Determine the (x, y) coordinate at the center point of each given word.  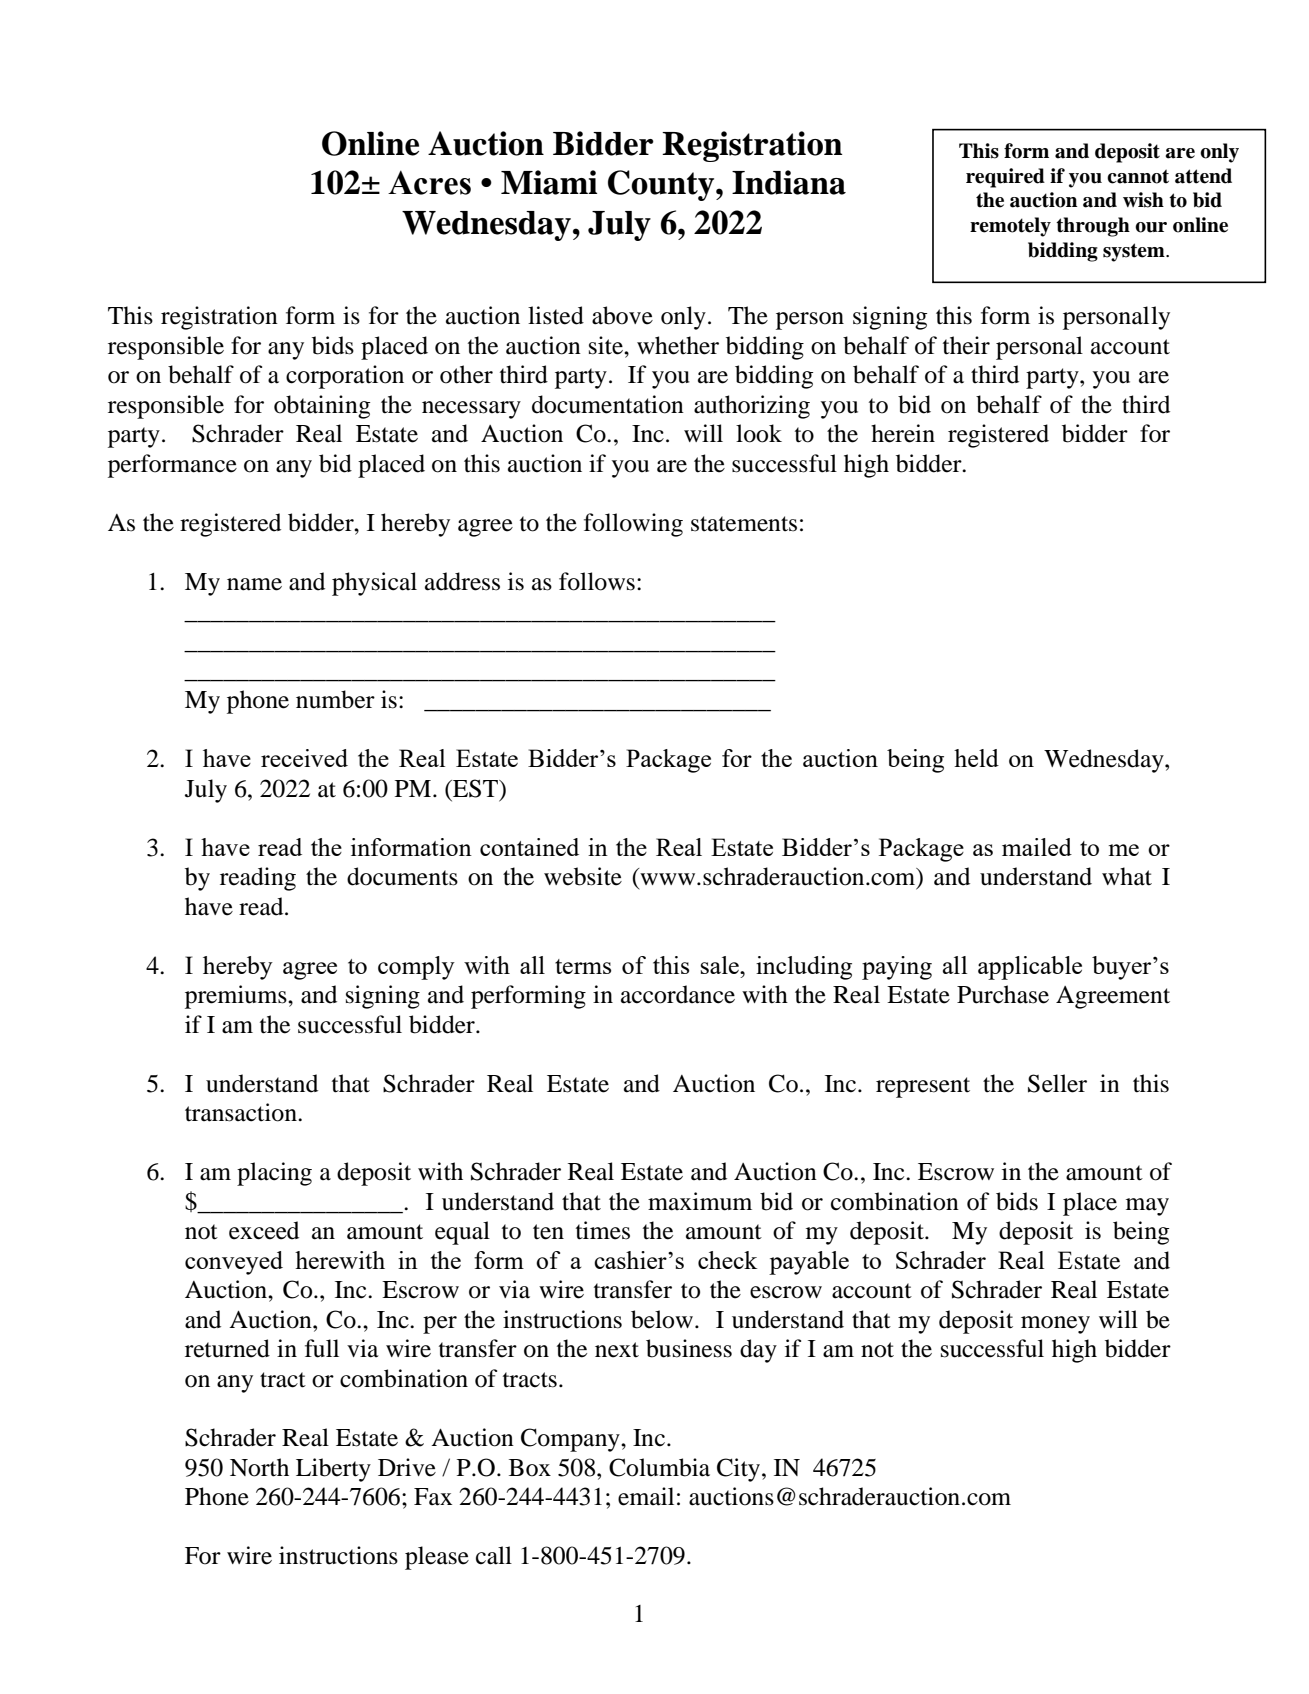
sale (721, 965)
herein (903, 433)
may (1147, 1207)
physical (374, 584)
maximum (700, 1201)
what (1127, 876)
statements (744, 524)
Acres (429, 182)
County (662, 185)
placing (274, 1174)
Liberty (333, 1470)
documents (402, 876)
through (1093, 227)
